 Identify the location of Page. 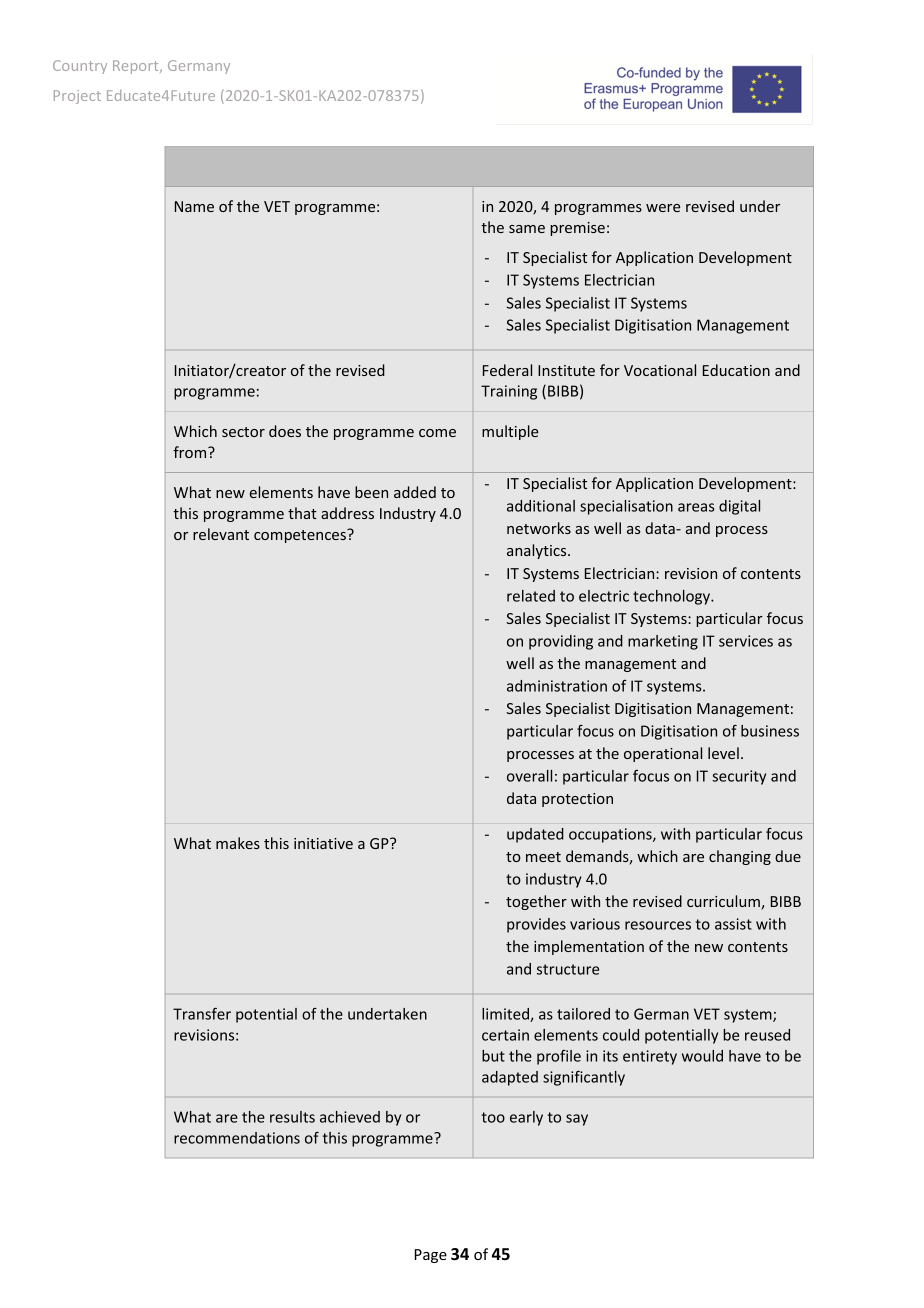
(431, 1256).
